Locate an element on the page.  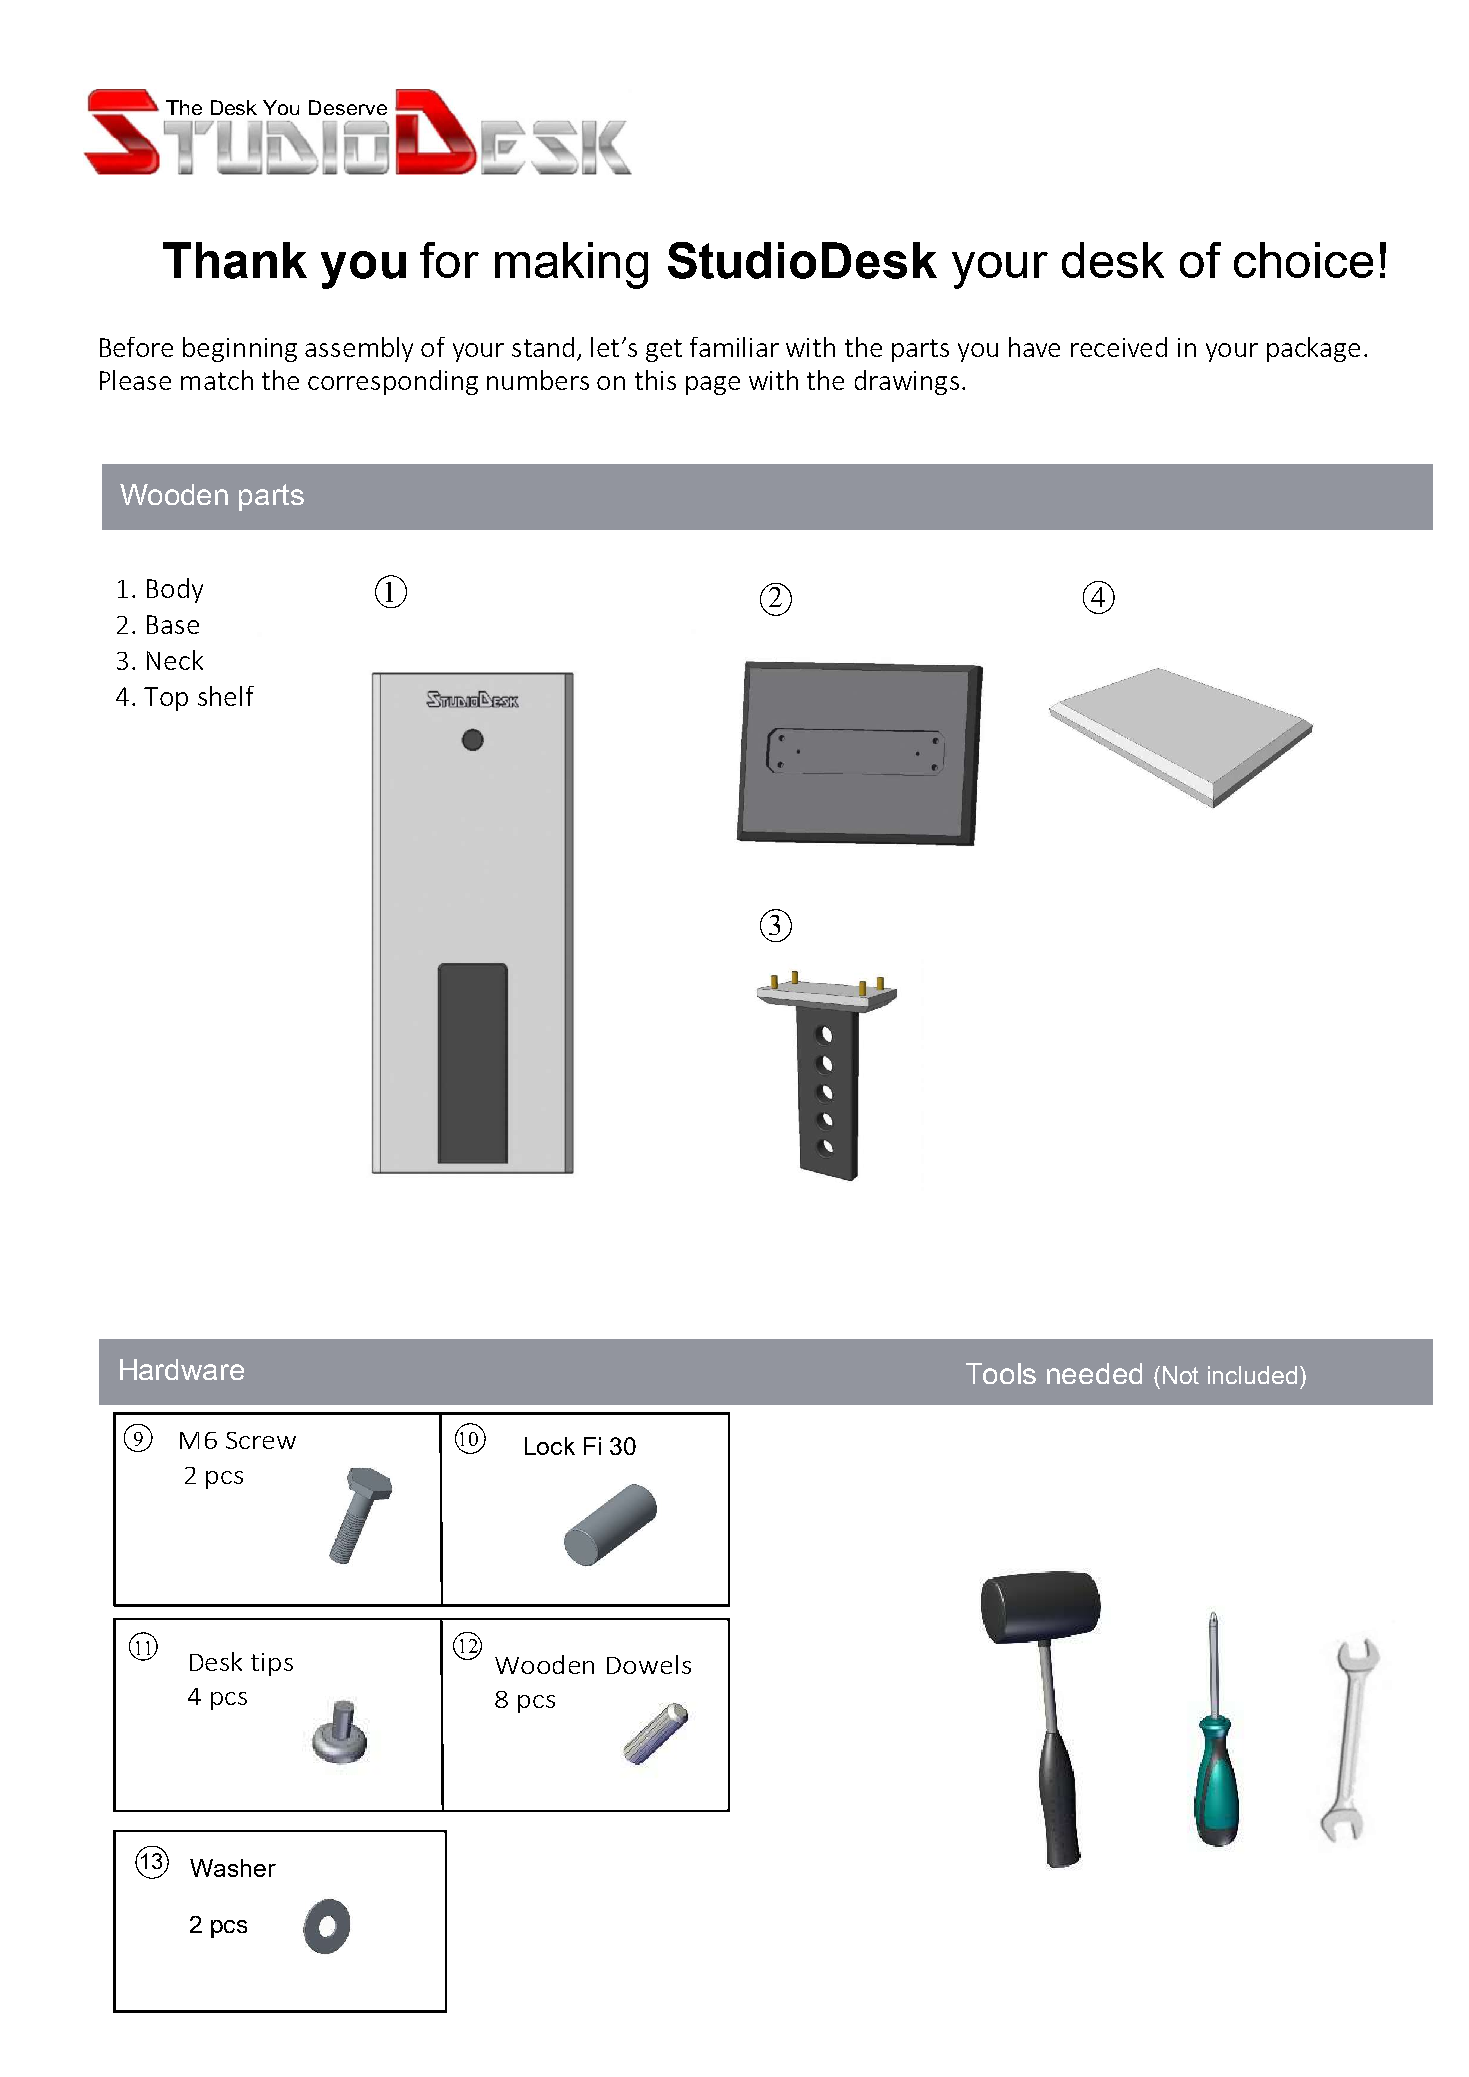
making is located at coordinates (571, 265).
